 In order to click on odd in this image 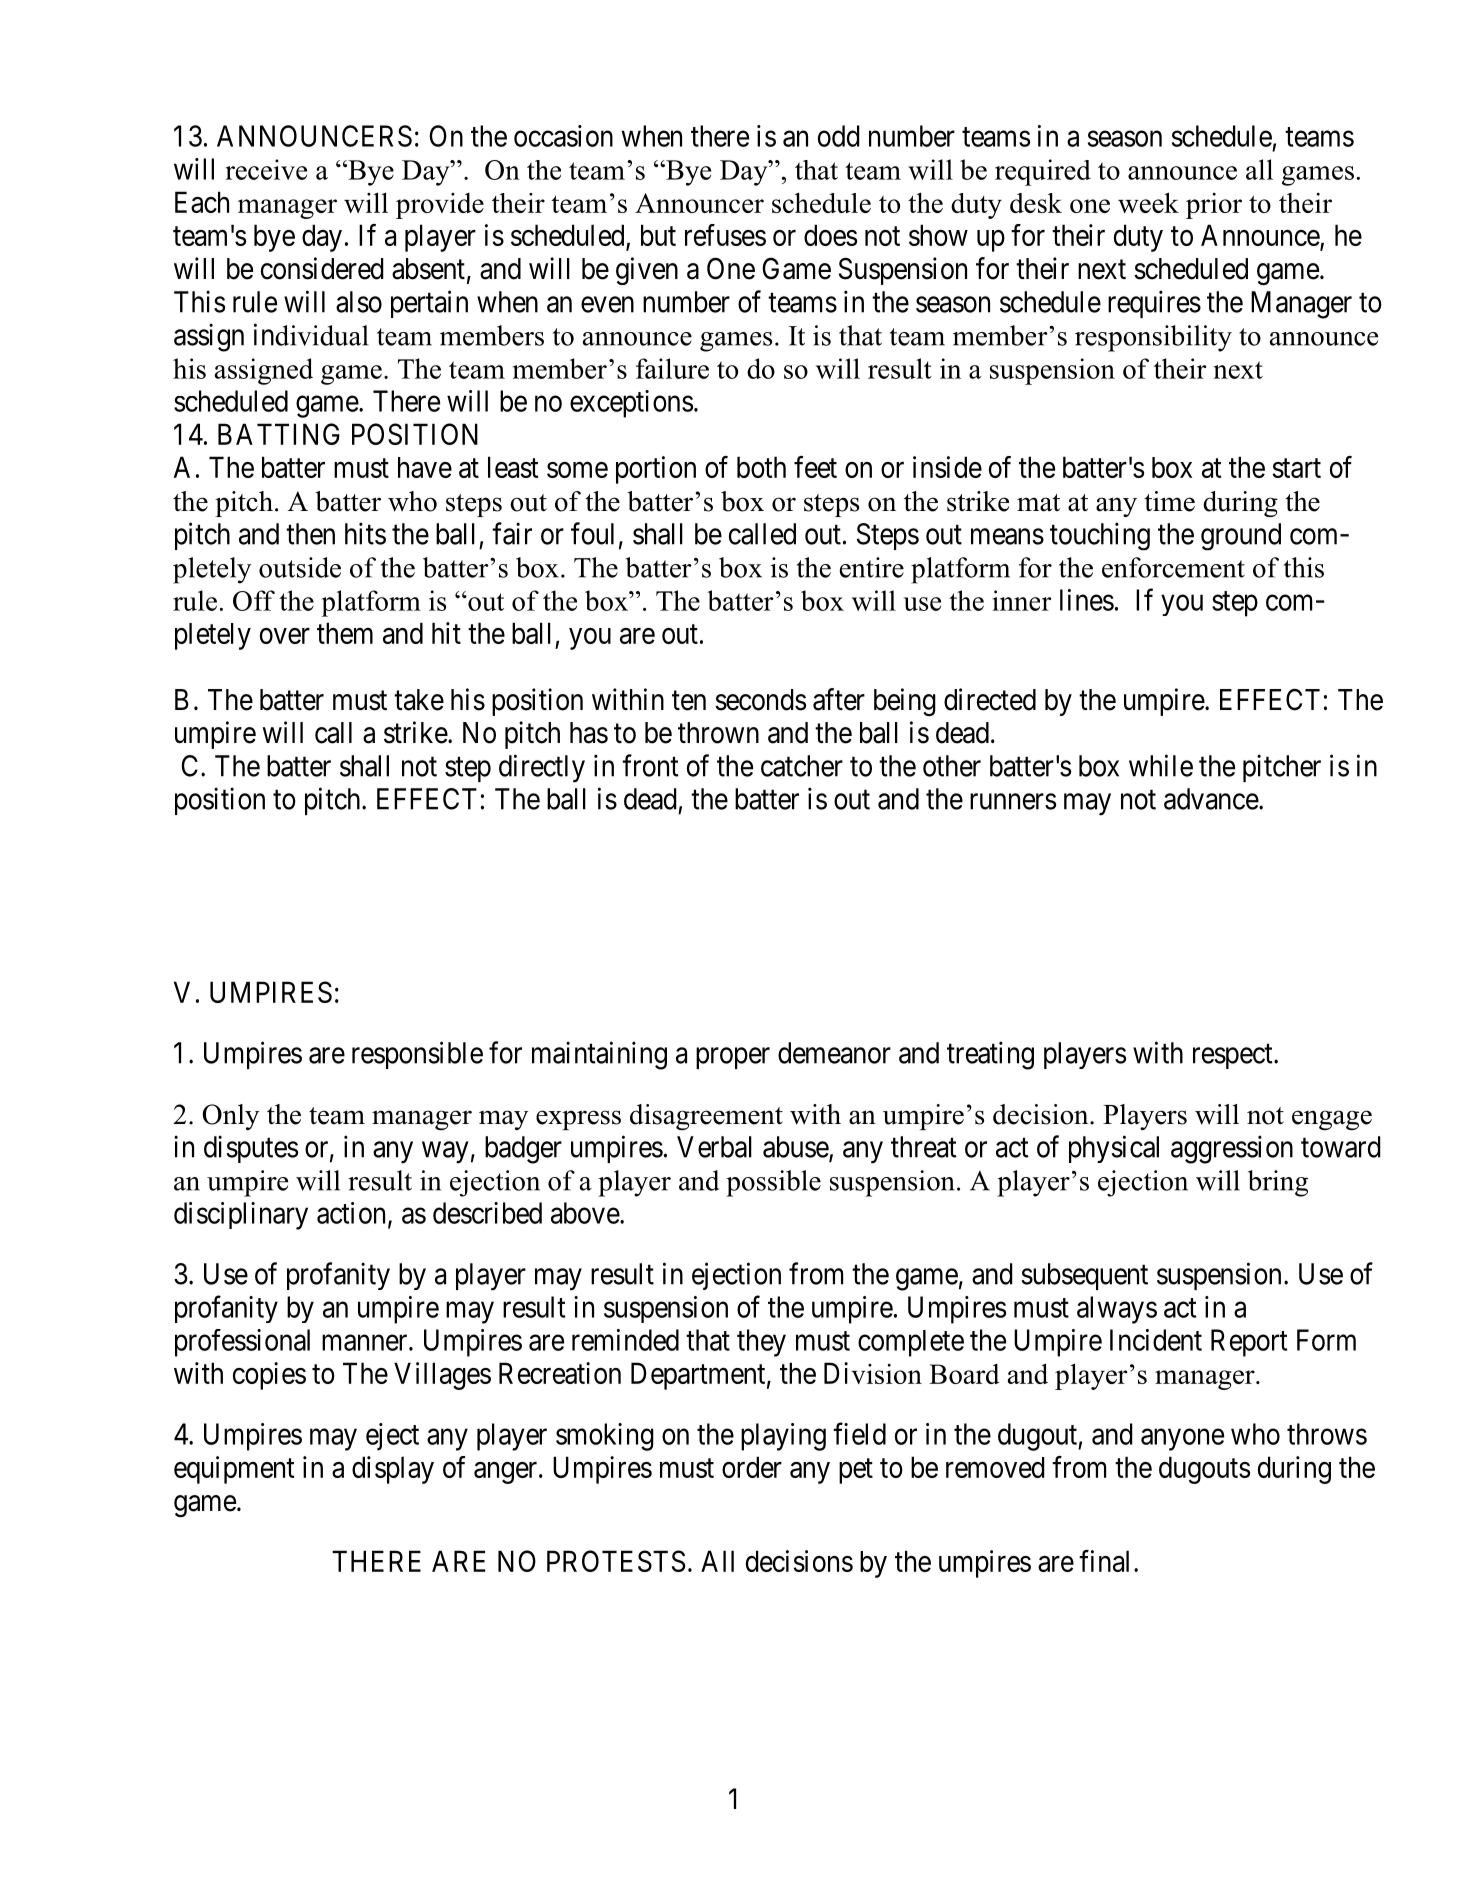, I will do `click(839, 136)`.
